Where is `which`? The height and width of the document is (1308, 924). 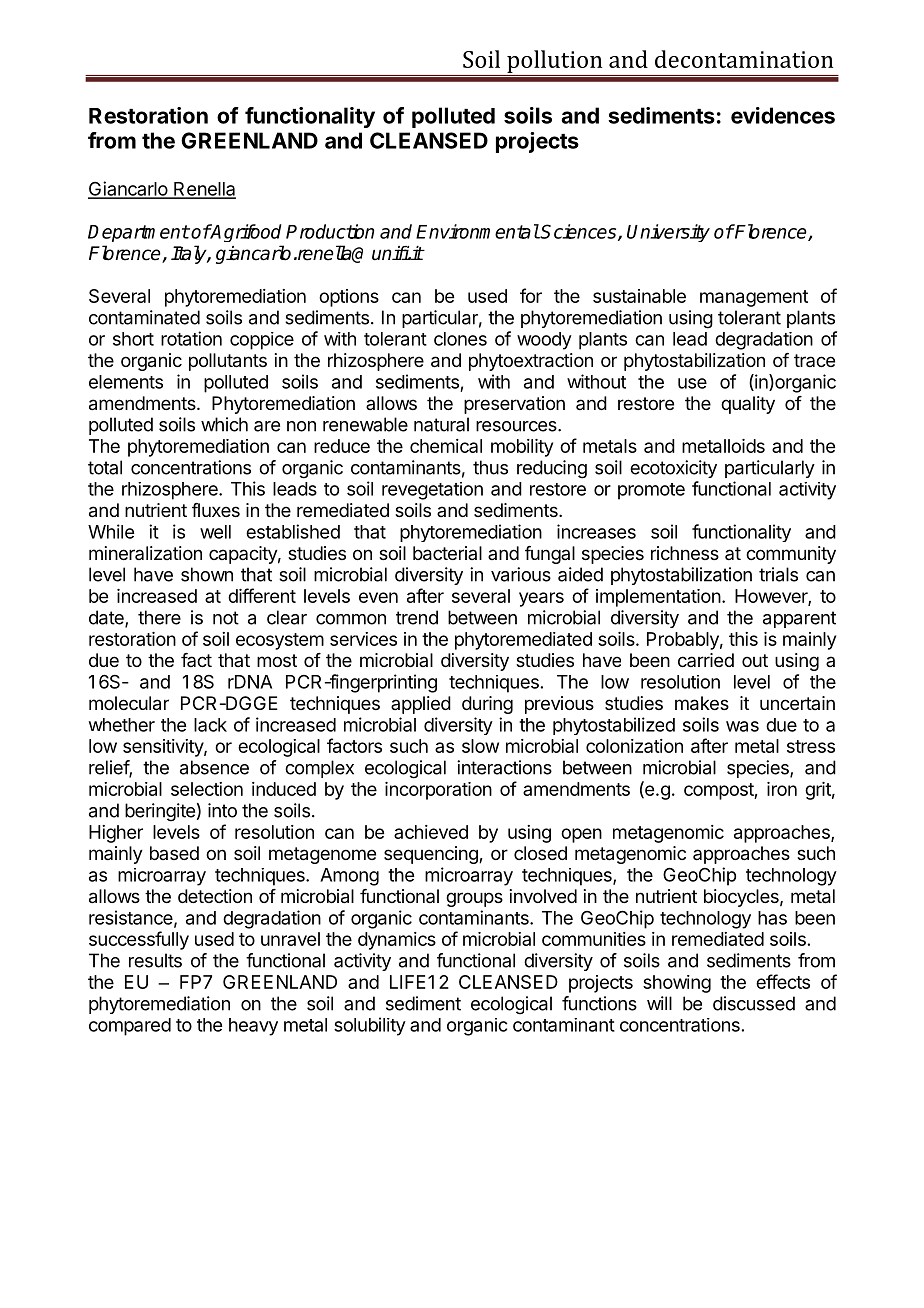
which is located at coordinates (224, 424).
